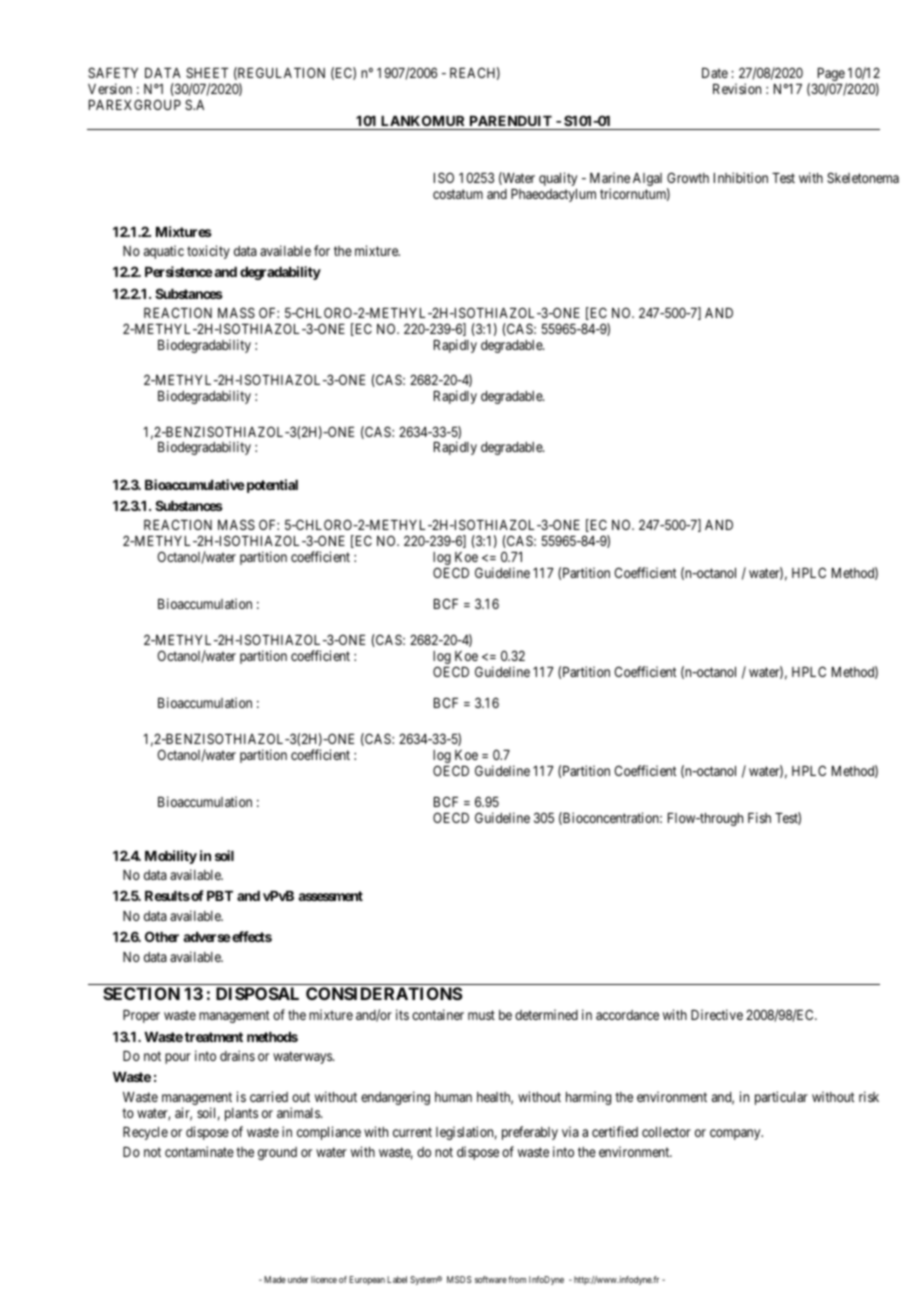 The height and width of the document is (1308, 924). I want to click on assessment, so click(330, 896).
